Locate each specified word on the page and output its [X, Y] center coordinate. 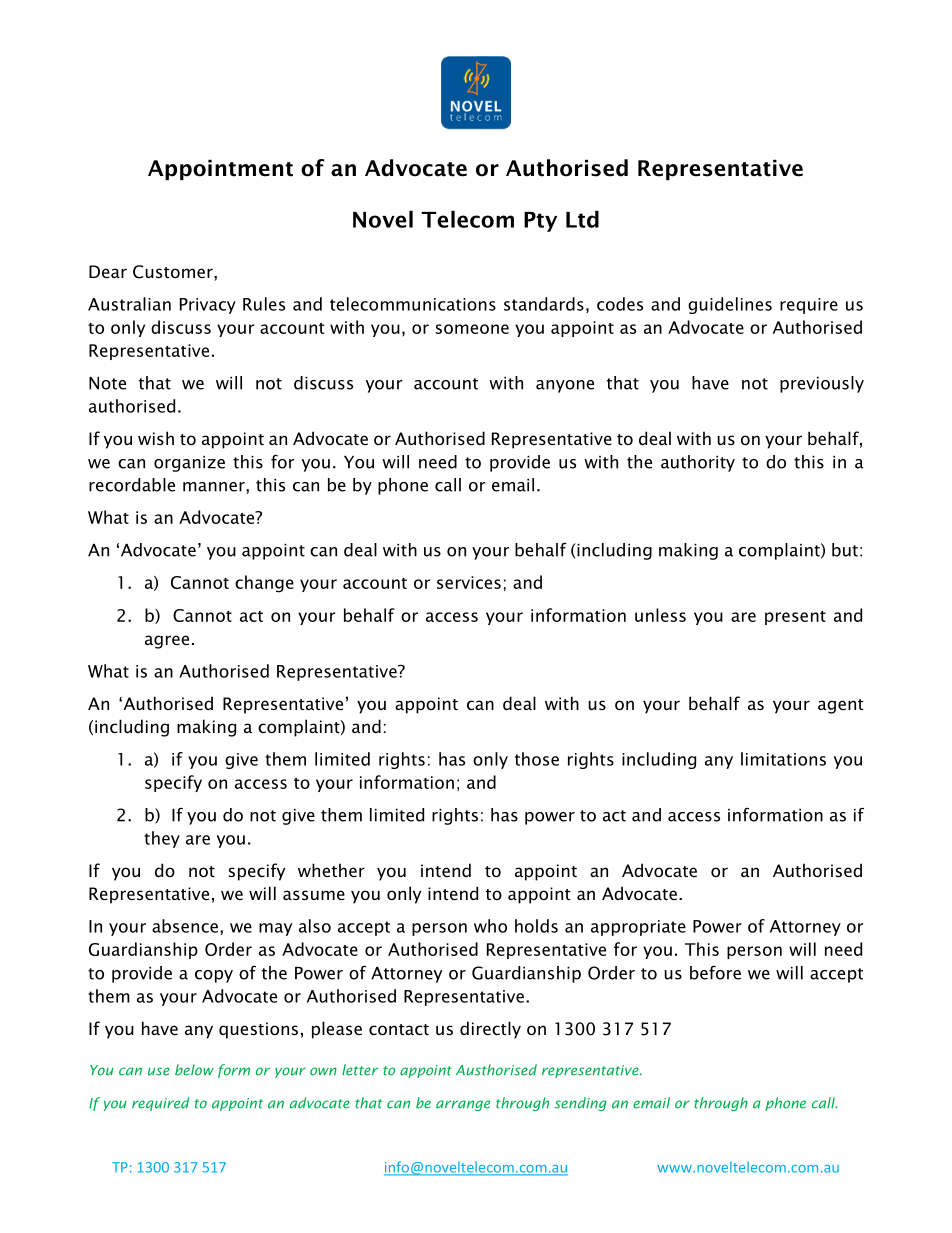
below [194, 1070]
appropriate [638, 928]
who [490, 926]
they [162, 839]
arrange [463, 1105]
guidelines [730, 305]
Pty [540, 222]
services [469, 582]
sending [580, 1104]
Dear [108, 271]
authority [698, 463]
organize [189, 464]
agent [841, 706]
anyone [565, 386]
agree [167, 642]
